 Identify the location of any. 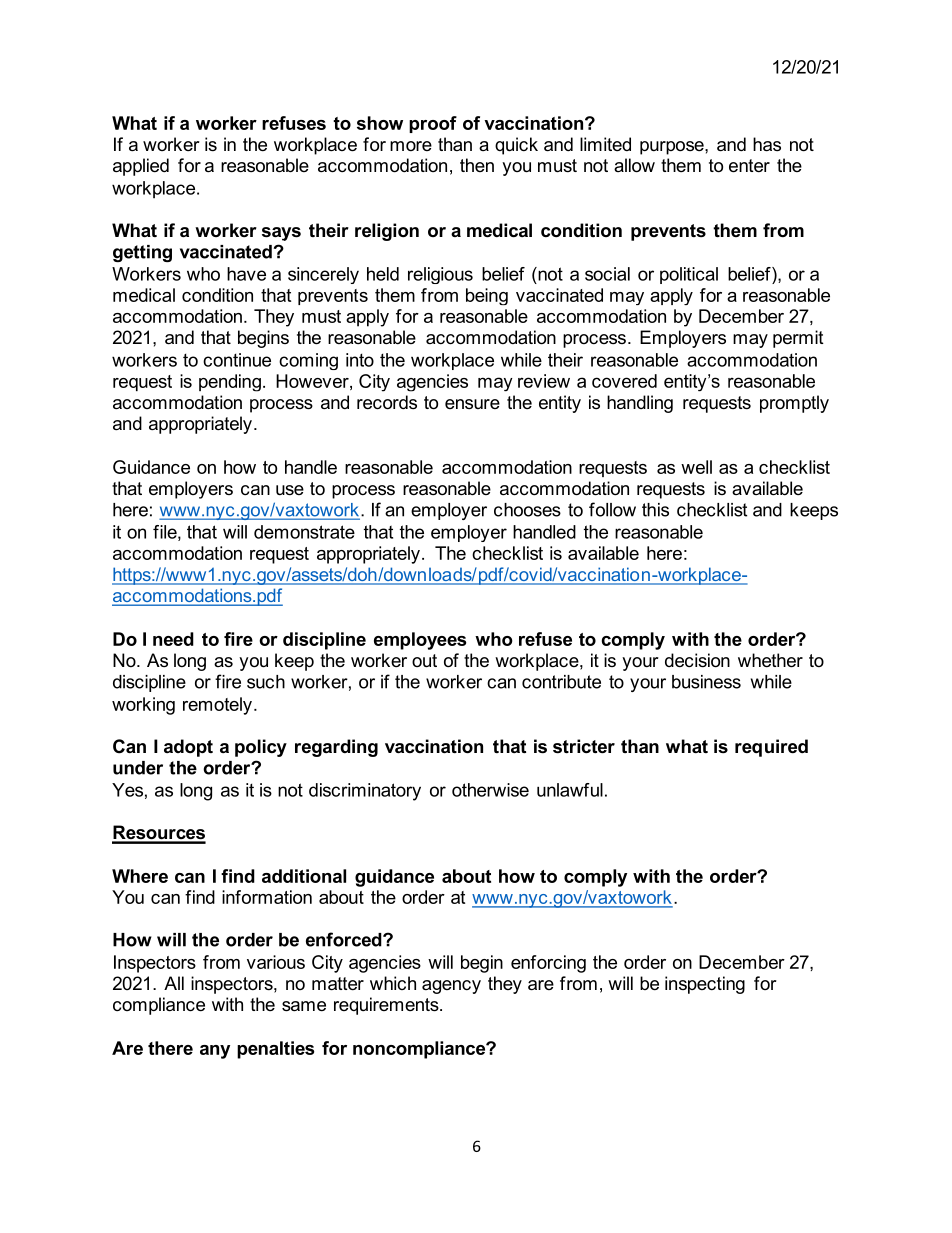
(215, 1052).
